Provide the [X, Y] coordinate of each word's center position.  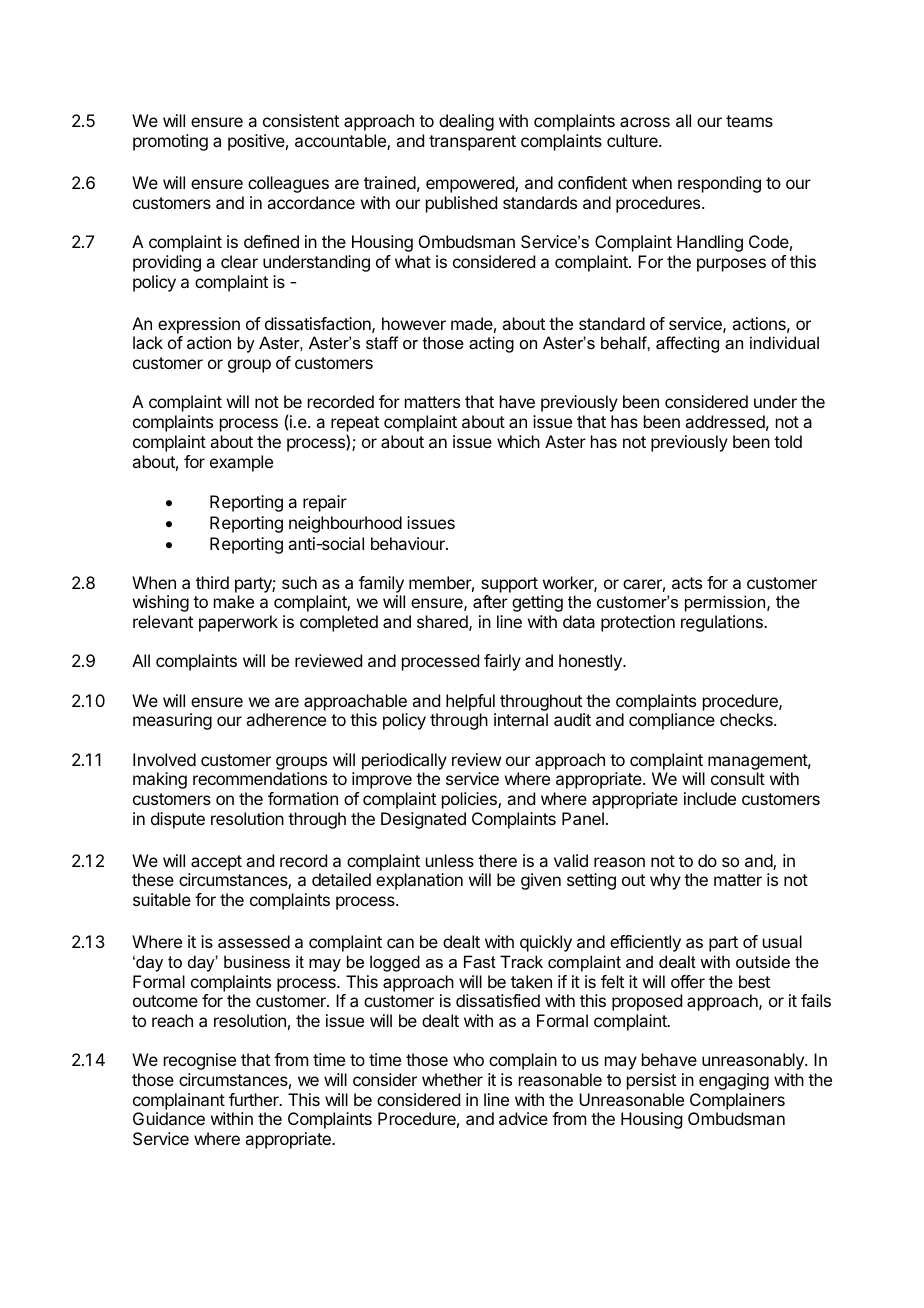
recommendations [260, 778]
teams [749, 121]
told [788, 441]
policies [470, 800]
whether [452, 1079]
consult [738, 778]
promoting [170, 142]
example [241, 463]
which [518, 441]
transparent [472, 143]
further [255, 1099]
